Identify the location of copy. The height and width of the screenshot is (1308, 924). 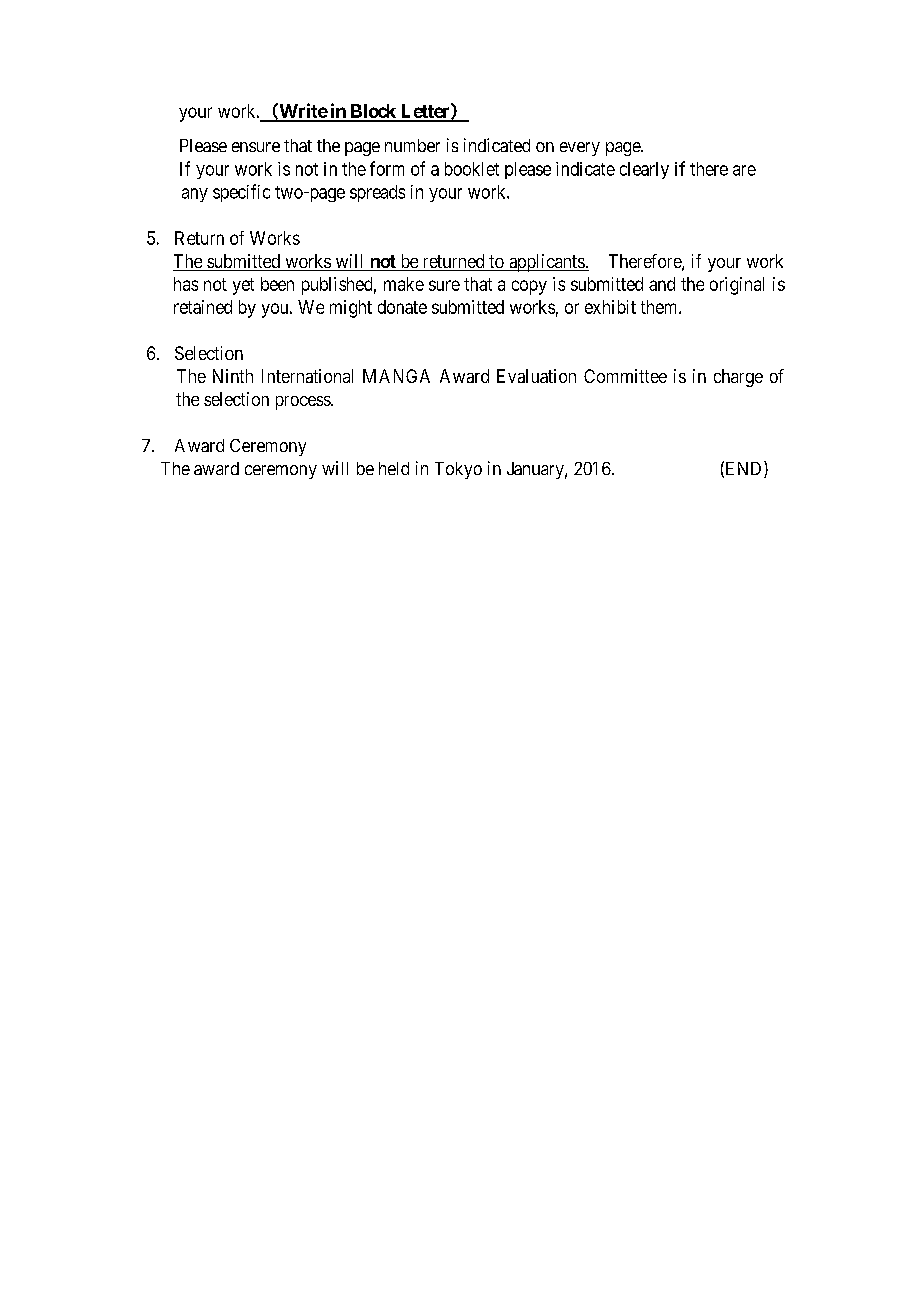
(529, 287).
